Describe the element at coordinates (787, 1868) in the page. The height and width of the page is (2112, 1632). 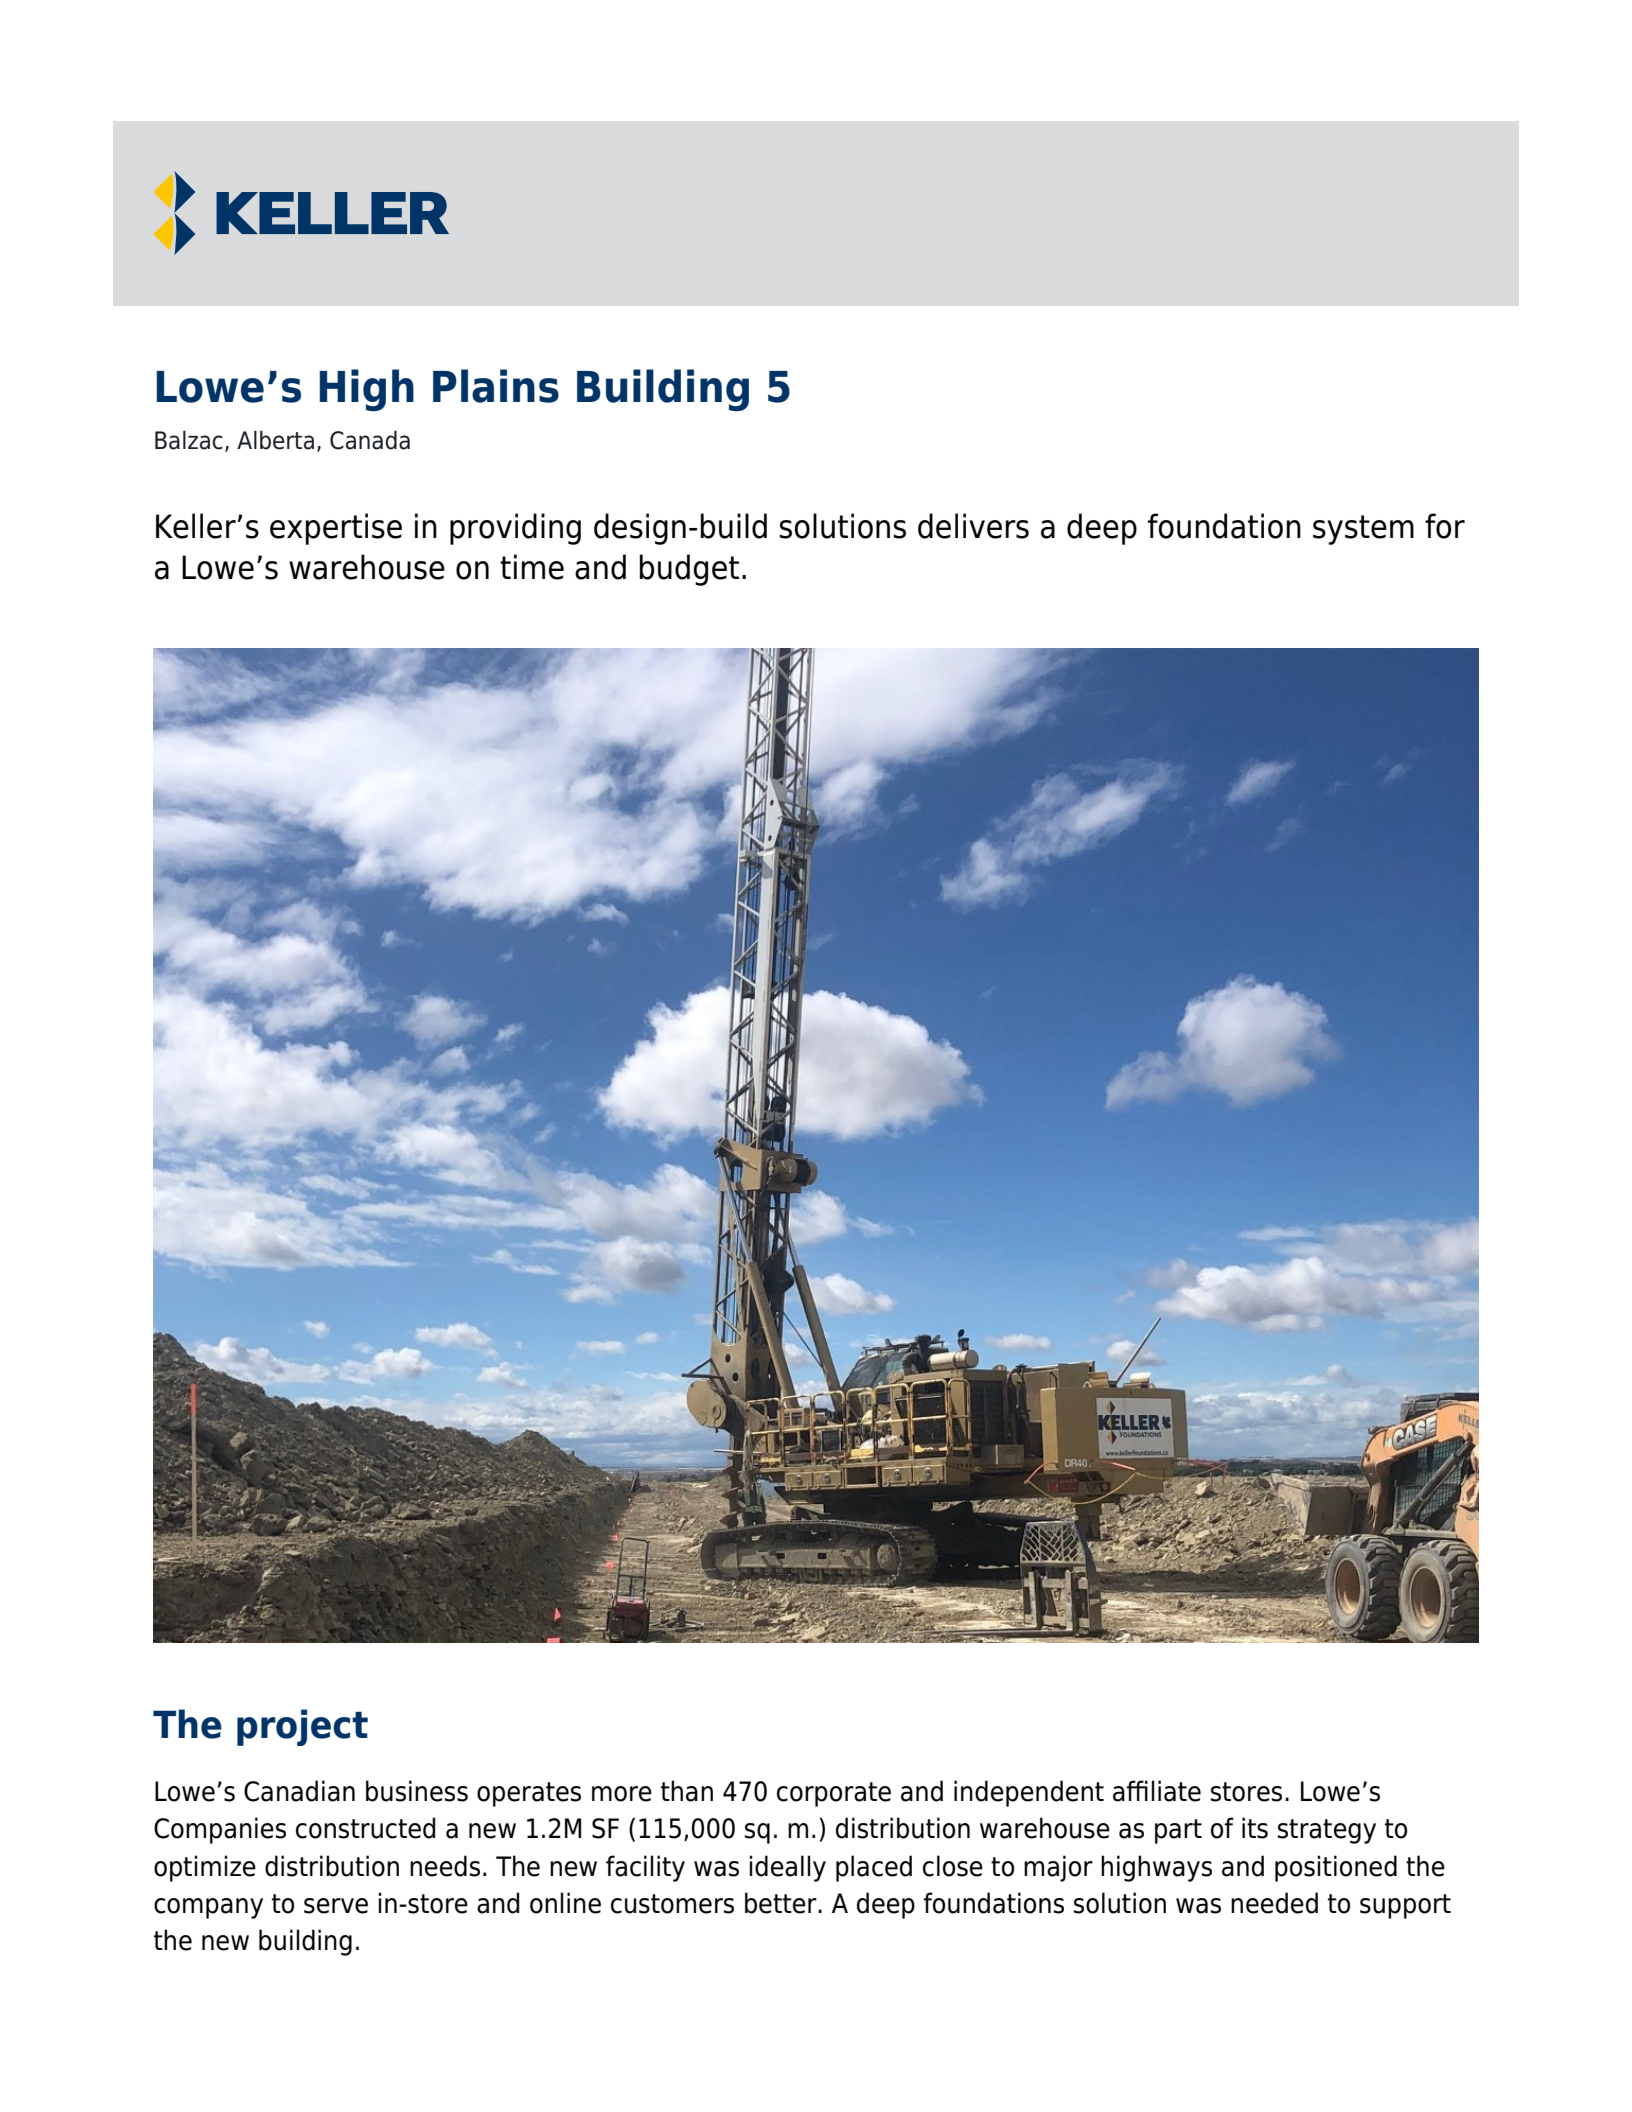
I see `ideally` at that location.
